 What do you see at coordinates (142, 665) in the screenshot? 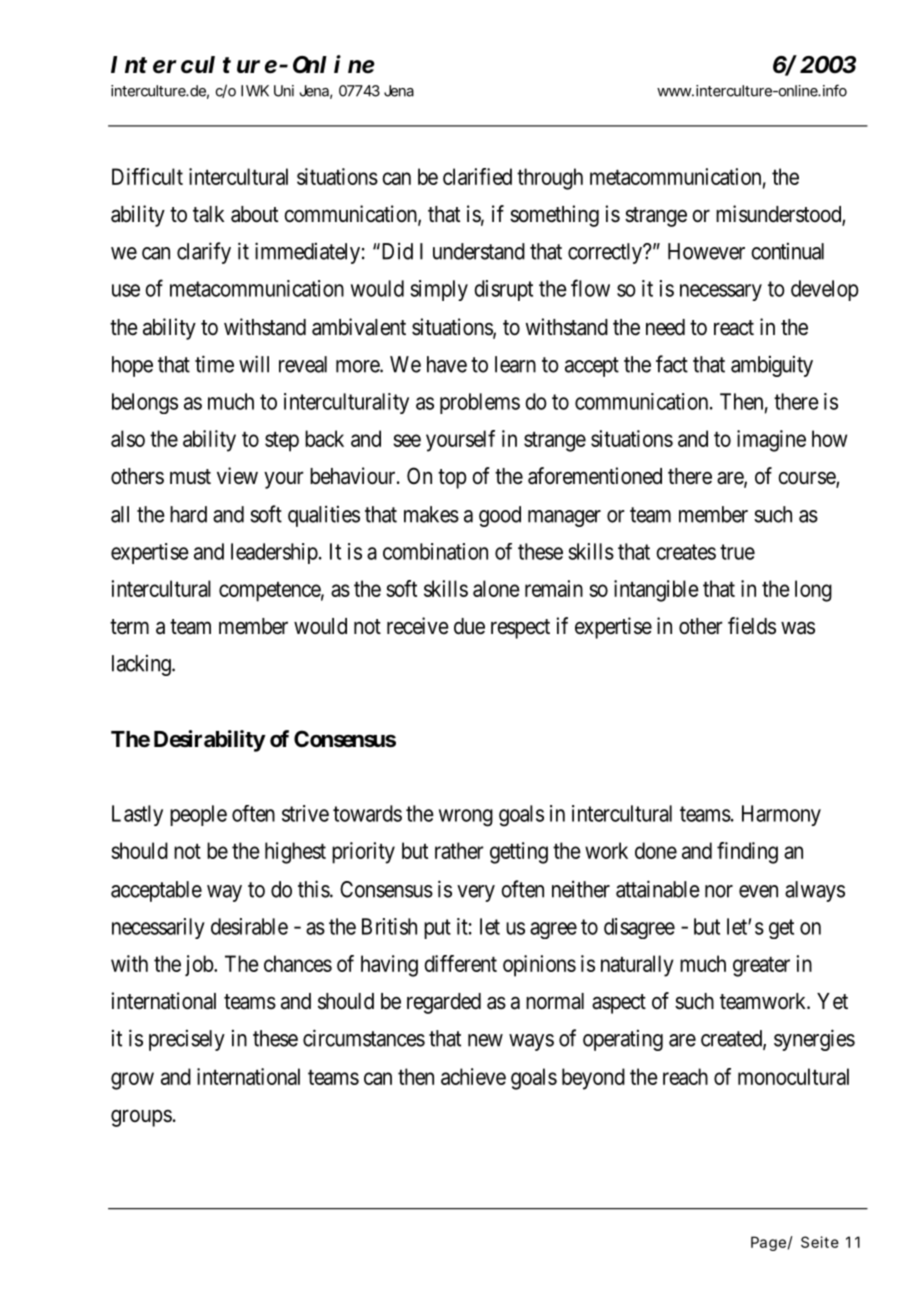
I see `lacking` at bounding box center [142, 665].
